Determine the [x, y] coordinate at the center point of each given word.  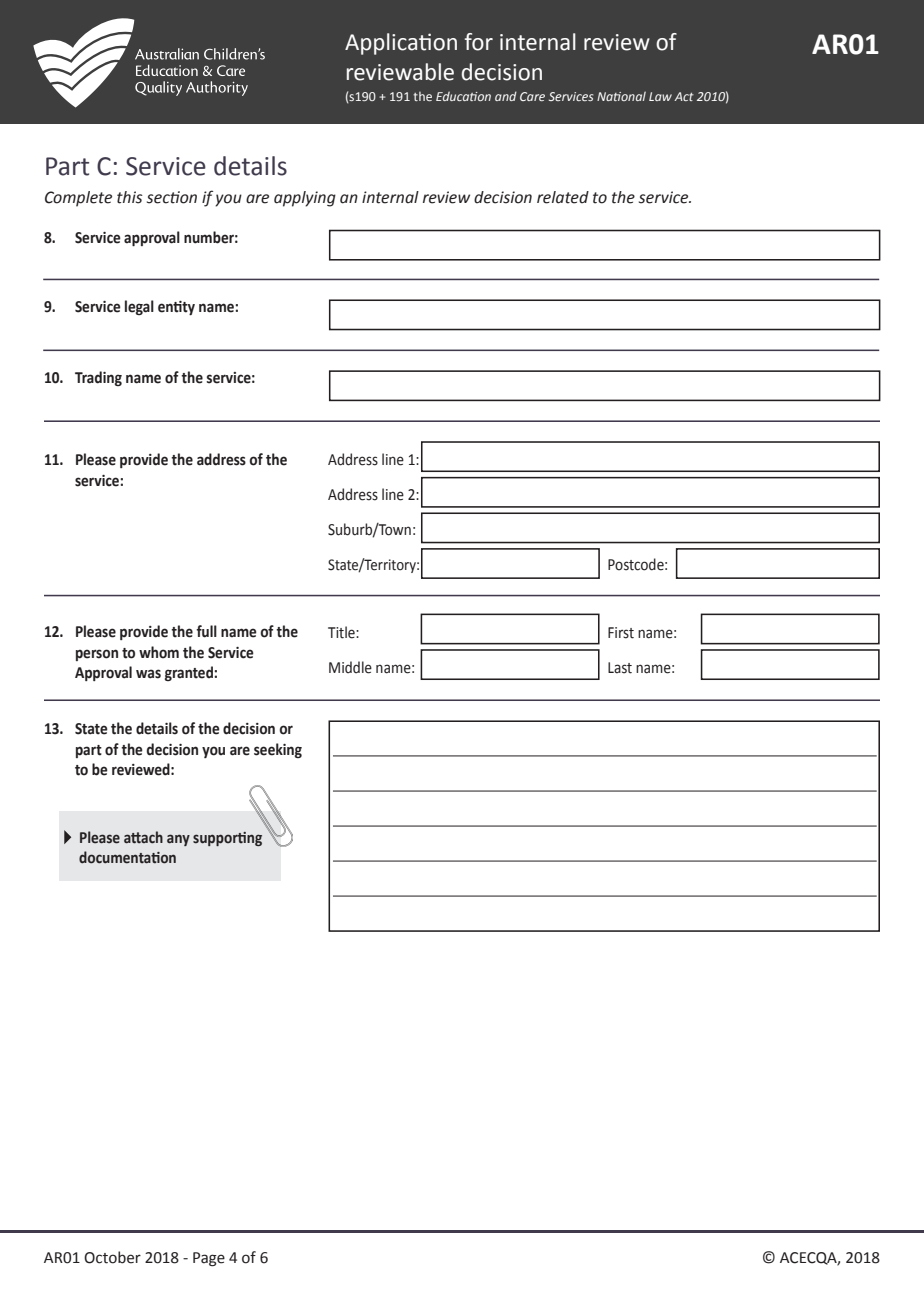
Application [401, 44]
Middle [350, 667]
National [621, 96]
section [172, 197]
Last [620, 668]
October [112, 1257]
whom [159, 652]
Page [209, 1259]
